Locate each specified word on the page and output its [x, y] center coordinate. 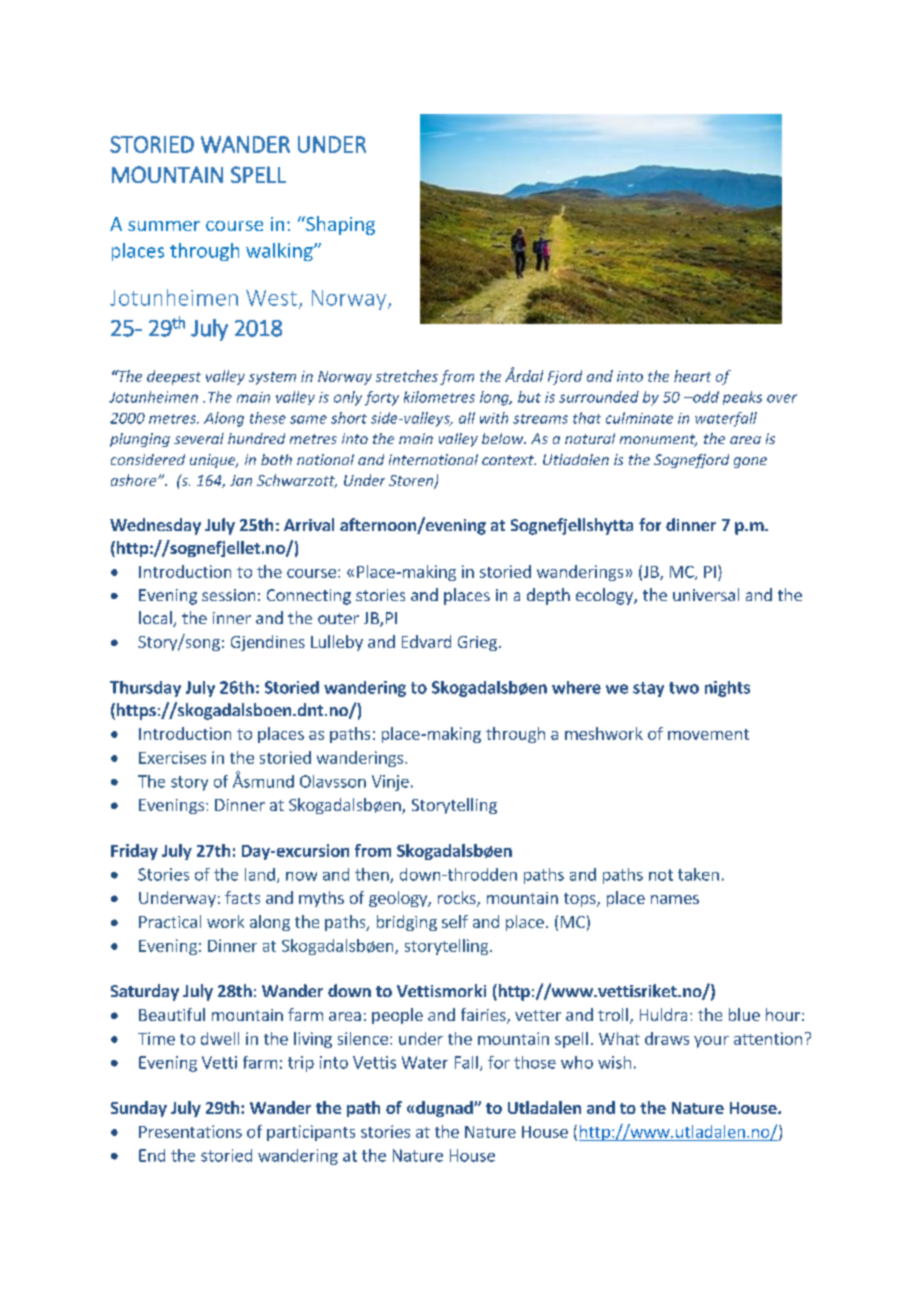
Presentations [190, 1131]
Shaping [339, 225]
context [509, 460]
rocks [458, 899]
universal [706, 594]
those [535, 1062]
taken [698, 874]
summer [164, 226]
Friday [134, 852]
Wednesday [155, 526]
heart [692, 376]
